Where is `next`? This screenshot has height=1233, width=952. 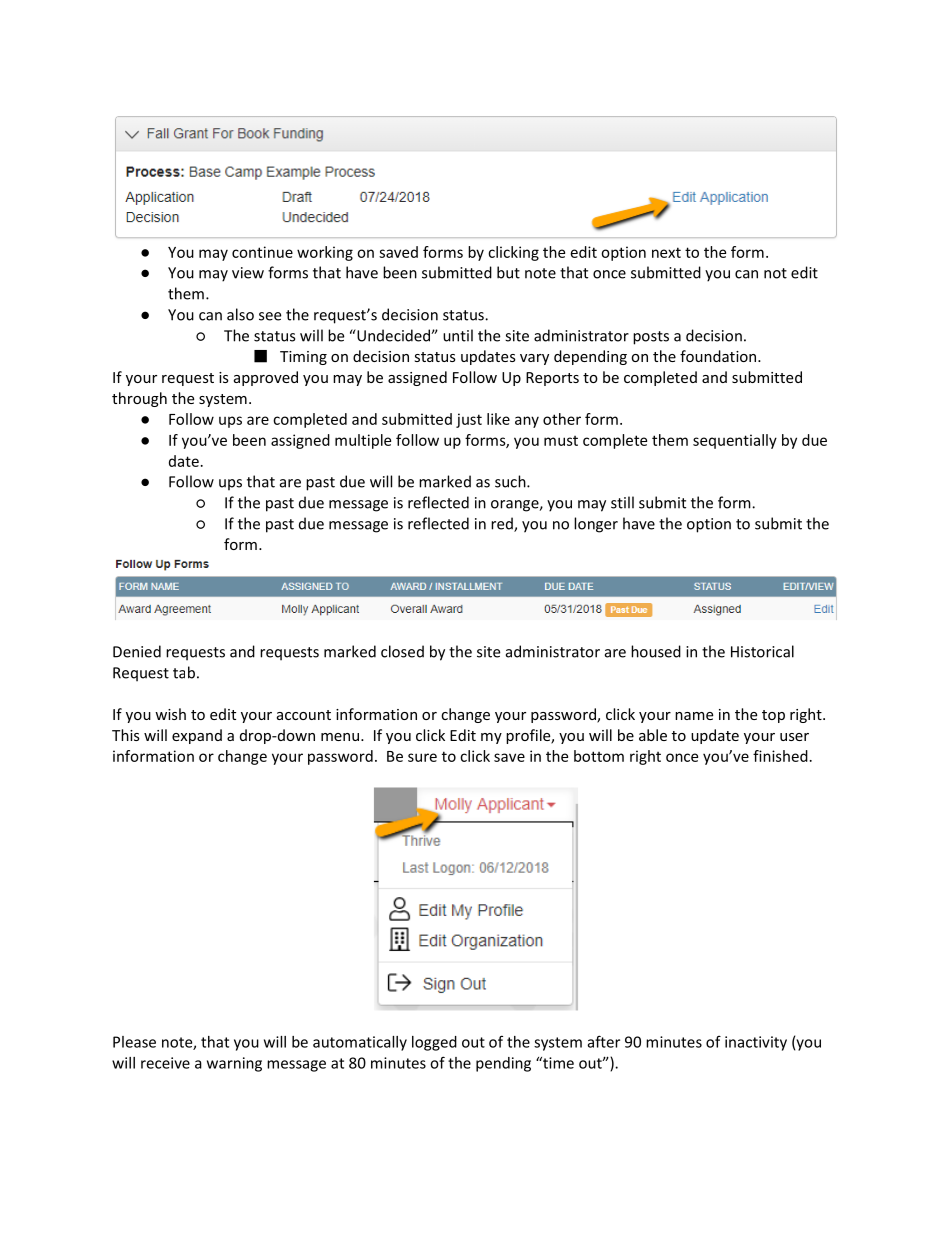 next is located at coordinates (666, 252).
